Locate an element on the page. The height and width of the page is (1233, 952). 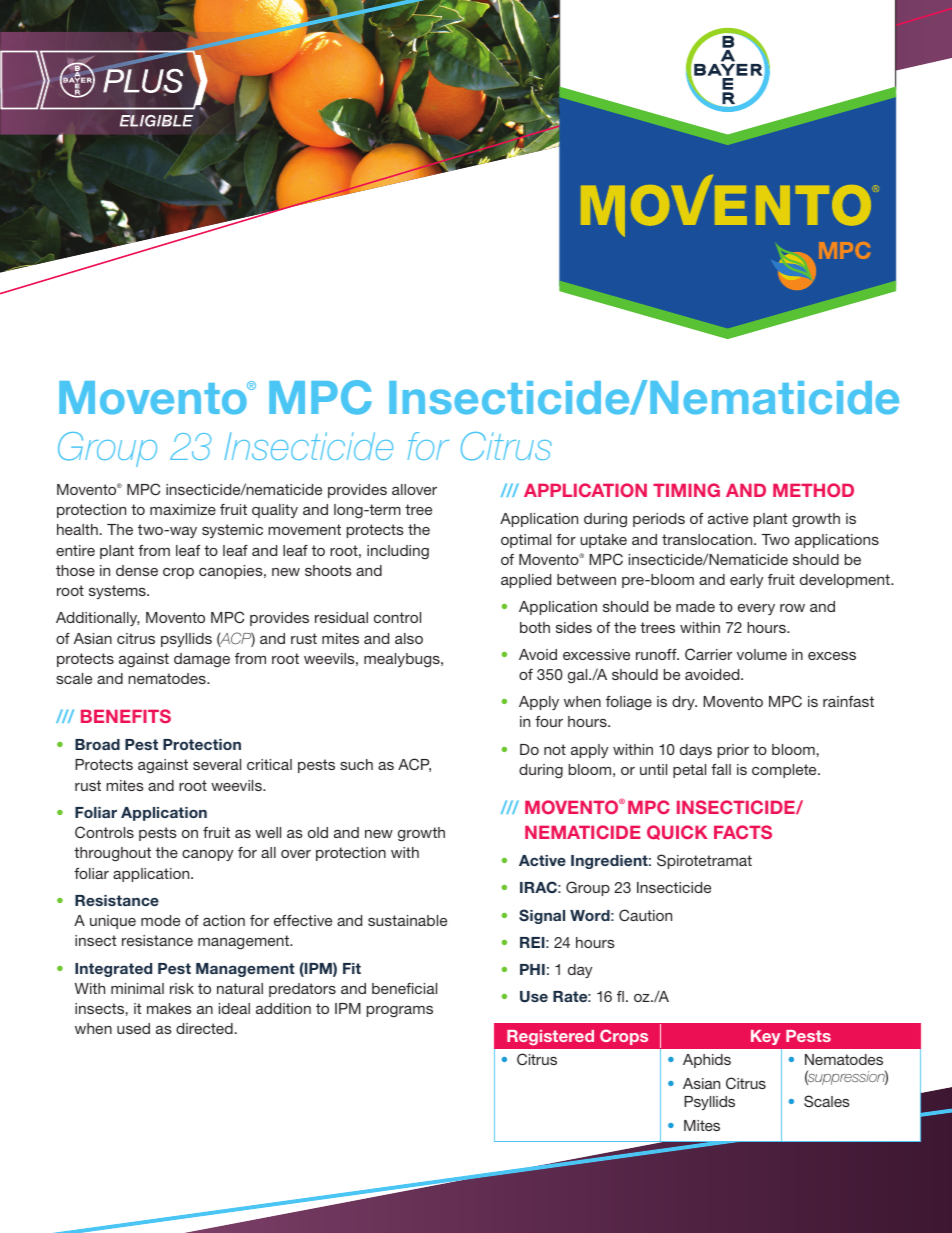
BENEFITS is located at coordinates (126, 716).
